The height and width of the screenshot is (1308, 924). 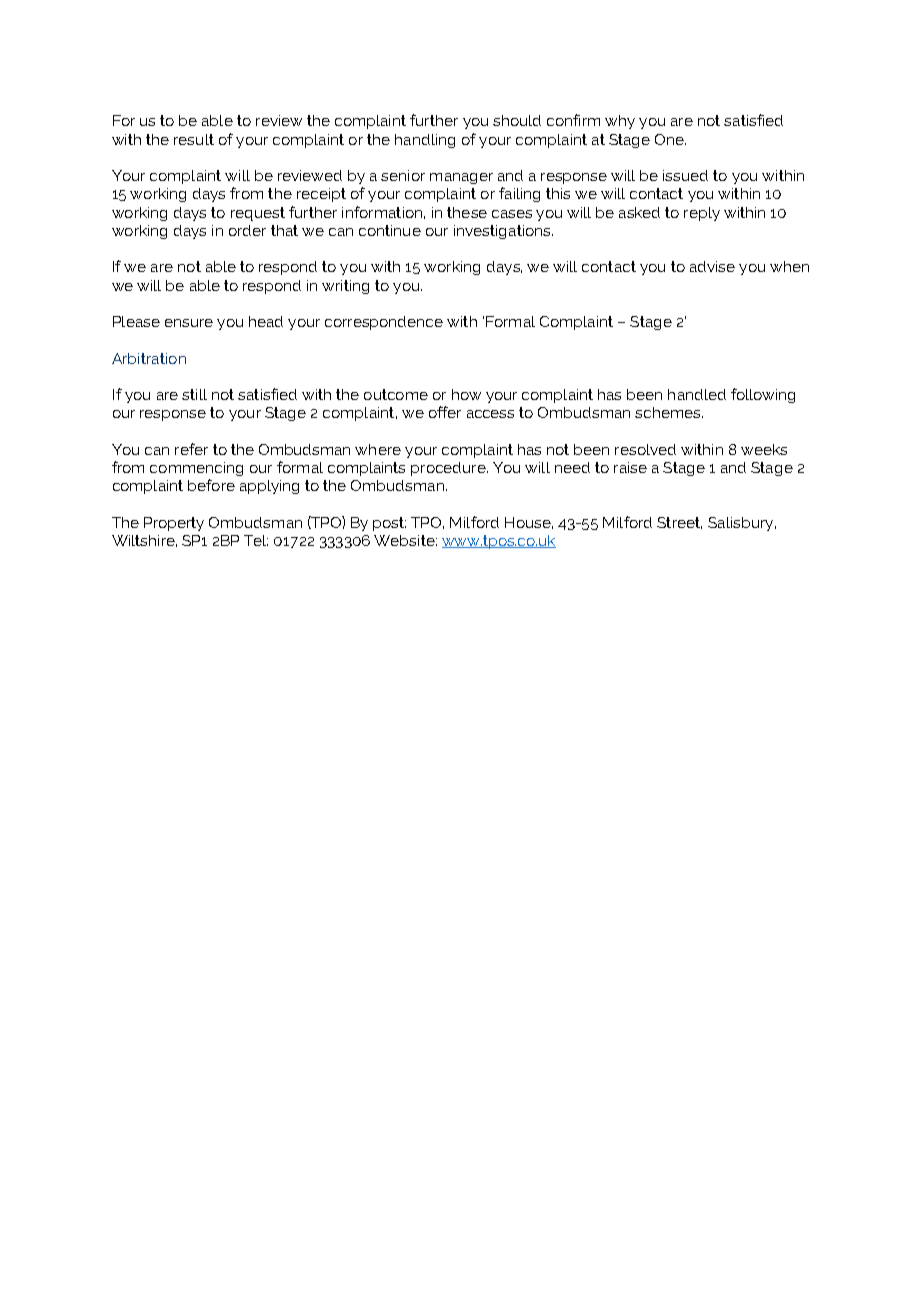 I want to click on handling, so click(x=425, y=141).
